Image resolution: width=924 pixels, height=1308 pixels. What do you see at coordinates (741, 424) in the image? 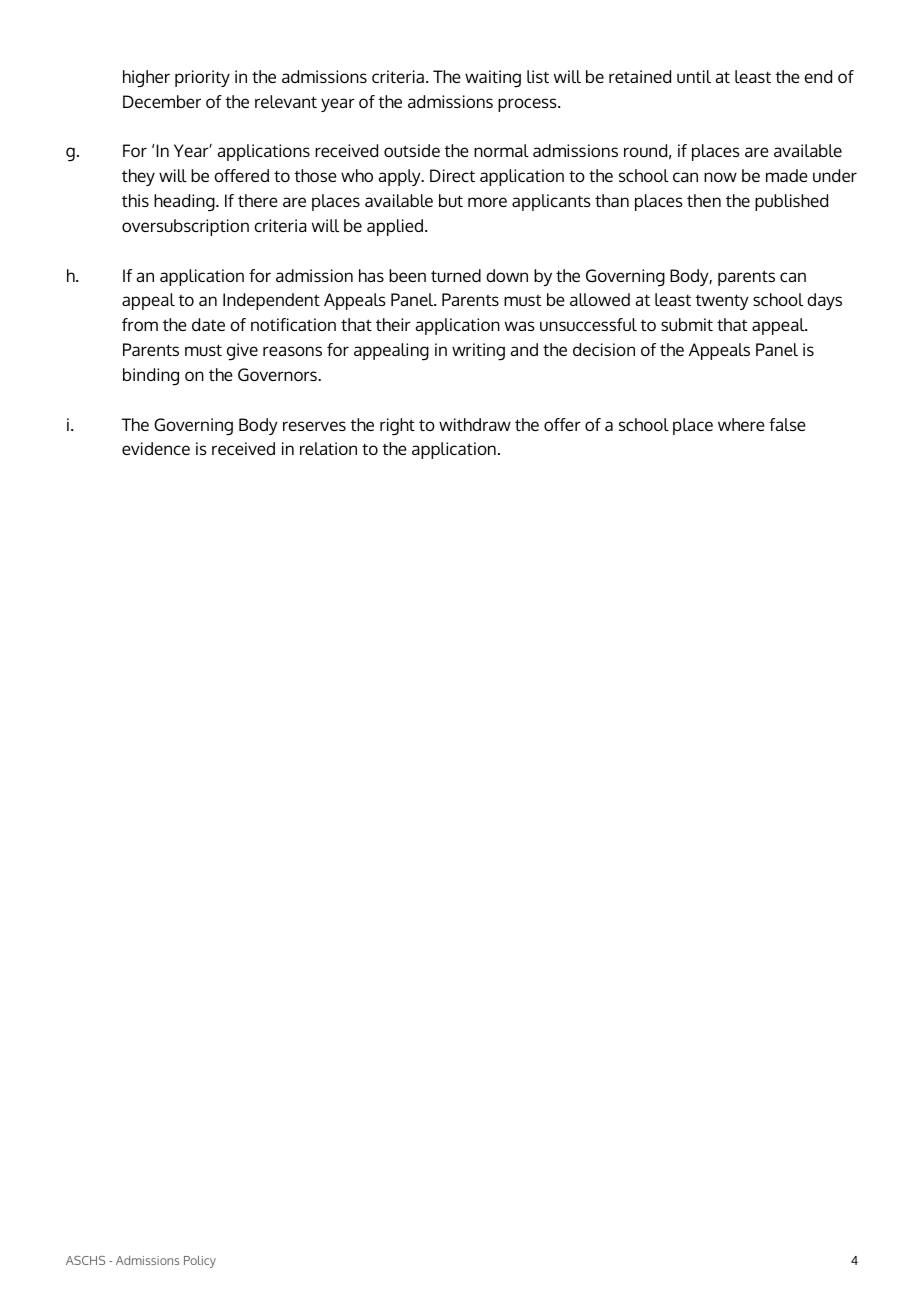
I see `where` at bounding box center [741, 424].
